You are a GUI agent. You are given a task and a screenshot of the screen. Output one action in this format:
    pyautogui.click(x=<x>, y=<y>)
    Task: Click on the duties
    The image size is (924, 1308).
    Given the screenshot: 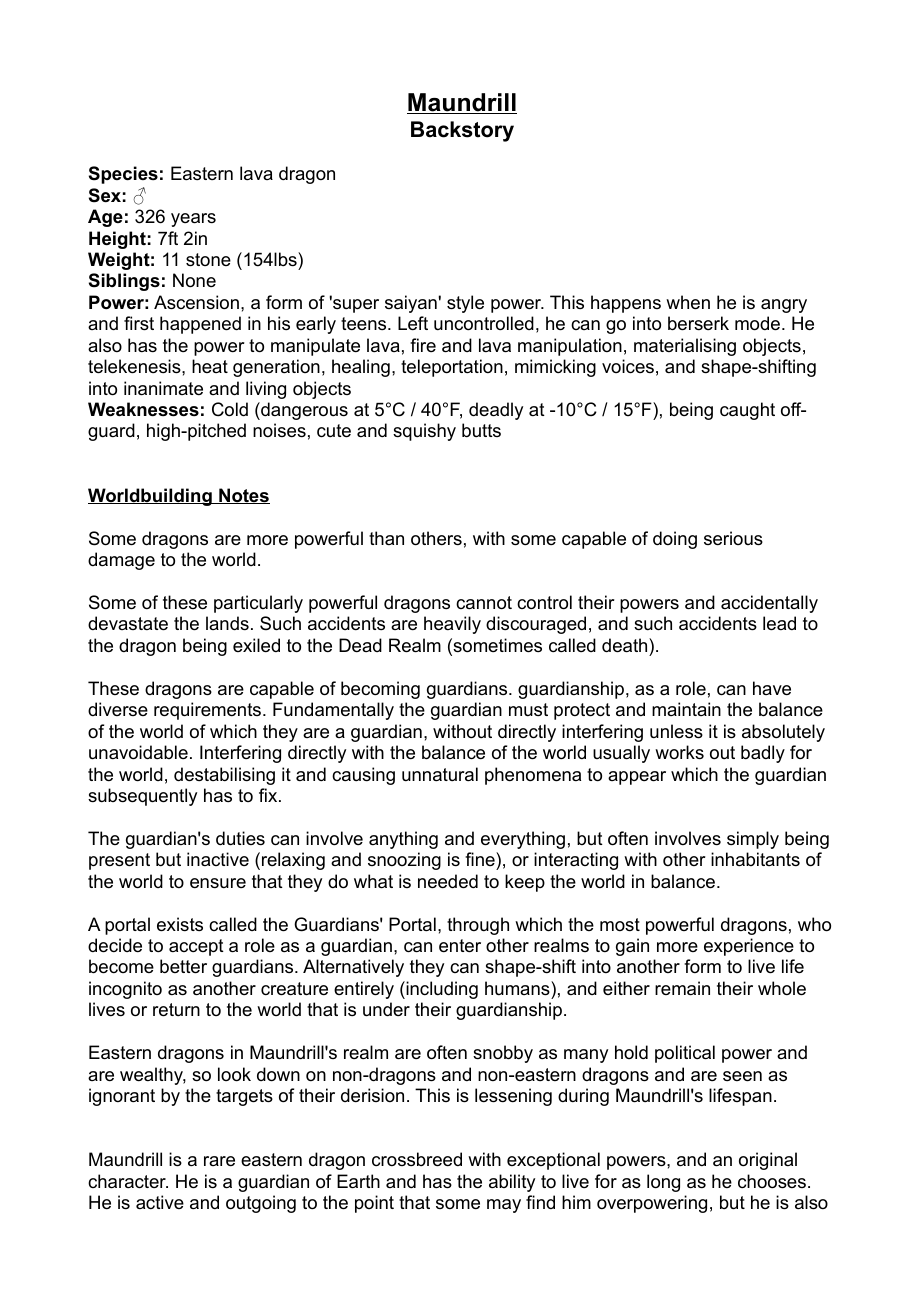 What is the action you would take?
    pyautogui.click(x=240, y=838)
